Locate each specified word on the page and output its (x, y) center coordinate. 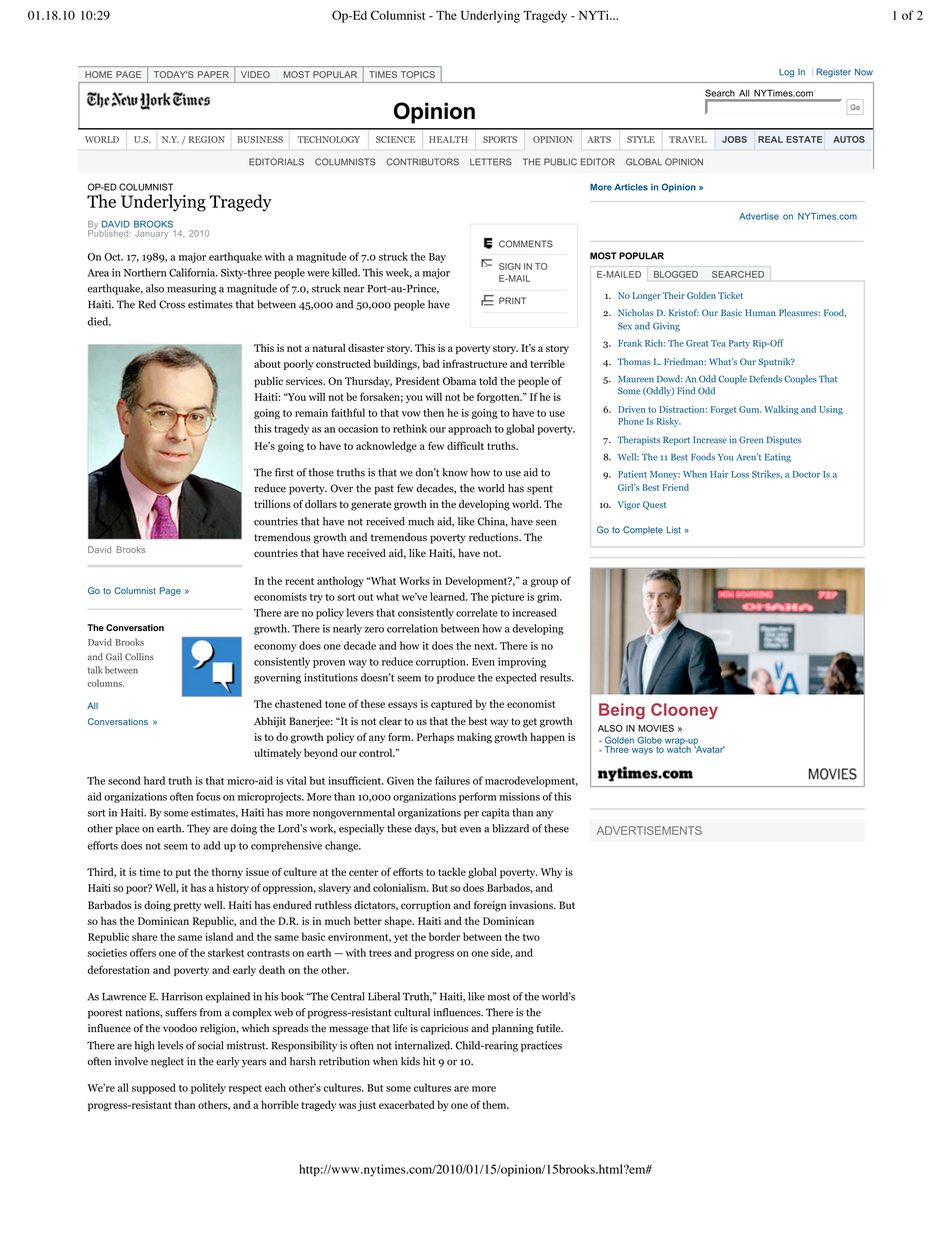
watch (679, 748)
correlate (477, 612)
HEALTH (448, 139)
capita (496, 813)
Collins (139, 657)
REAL (770, 139)
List (674, 530)
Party (739, 344)
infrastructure (475, 363)
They (199, 829)
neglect (167, 1062)
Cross (172, 304)
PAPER (213, 74)
